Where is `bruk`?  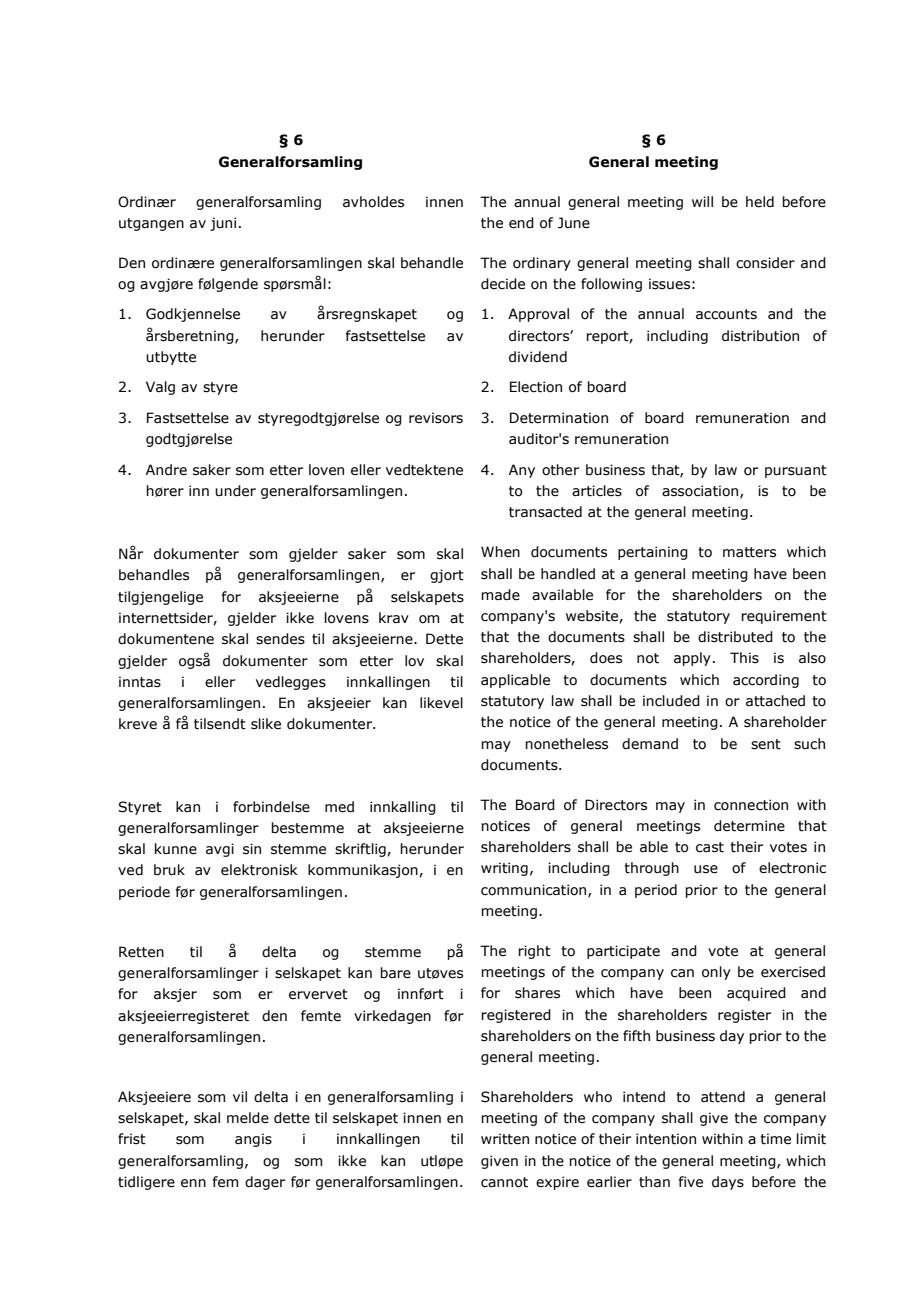
bruk is located at coordinates (169, 870).
